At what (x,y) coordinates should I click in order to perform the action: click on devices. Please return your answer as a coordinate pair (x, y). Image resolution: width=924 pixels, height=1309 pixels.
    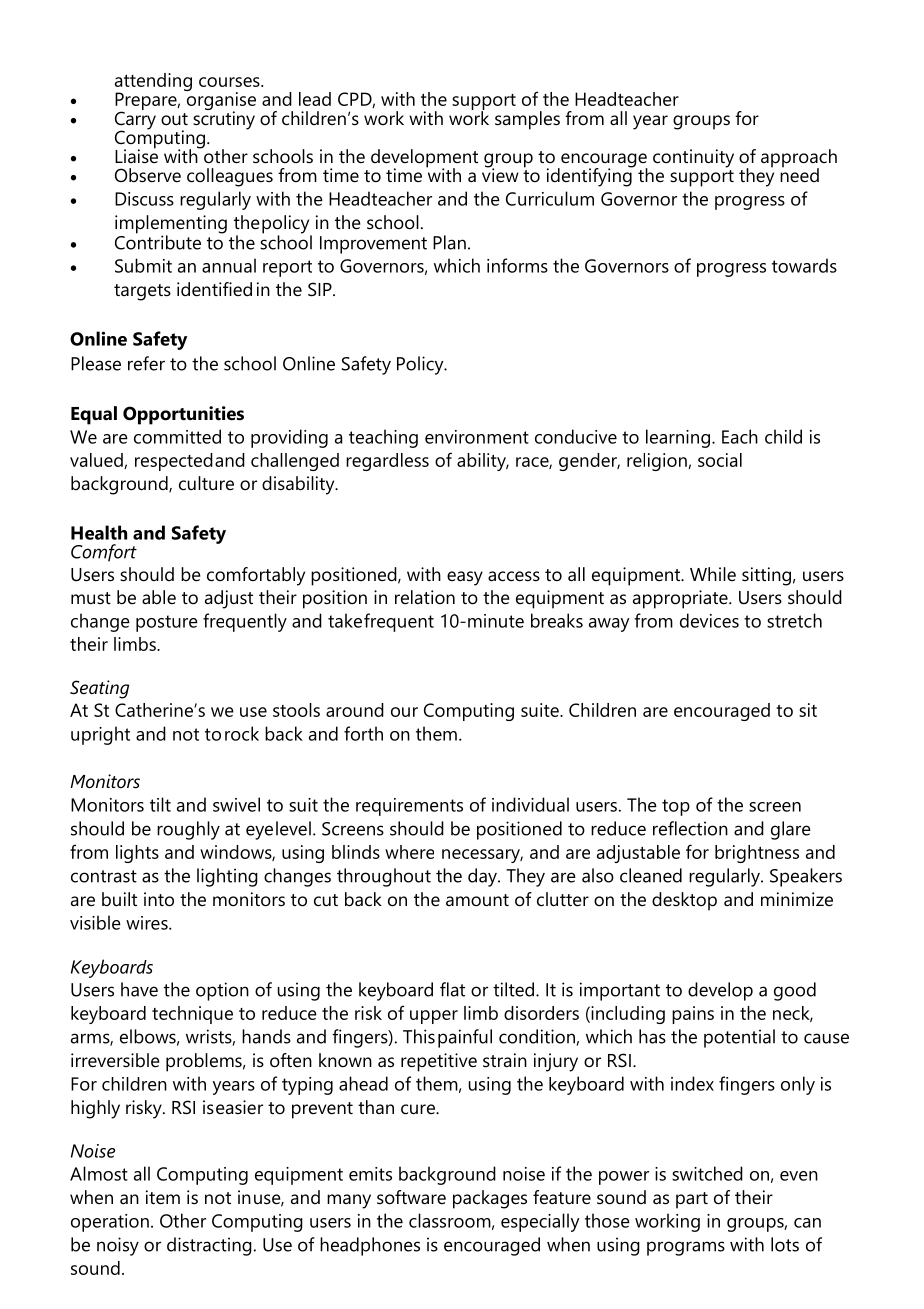
    Looking at the image, I should click on (709, 620).
